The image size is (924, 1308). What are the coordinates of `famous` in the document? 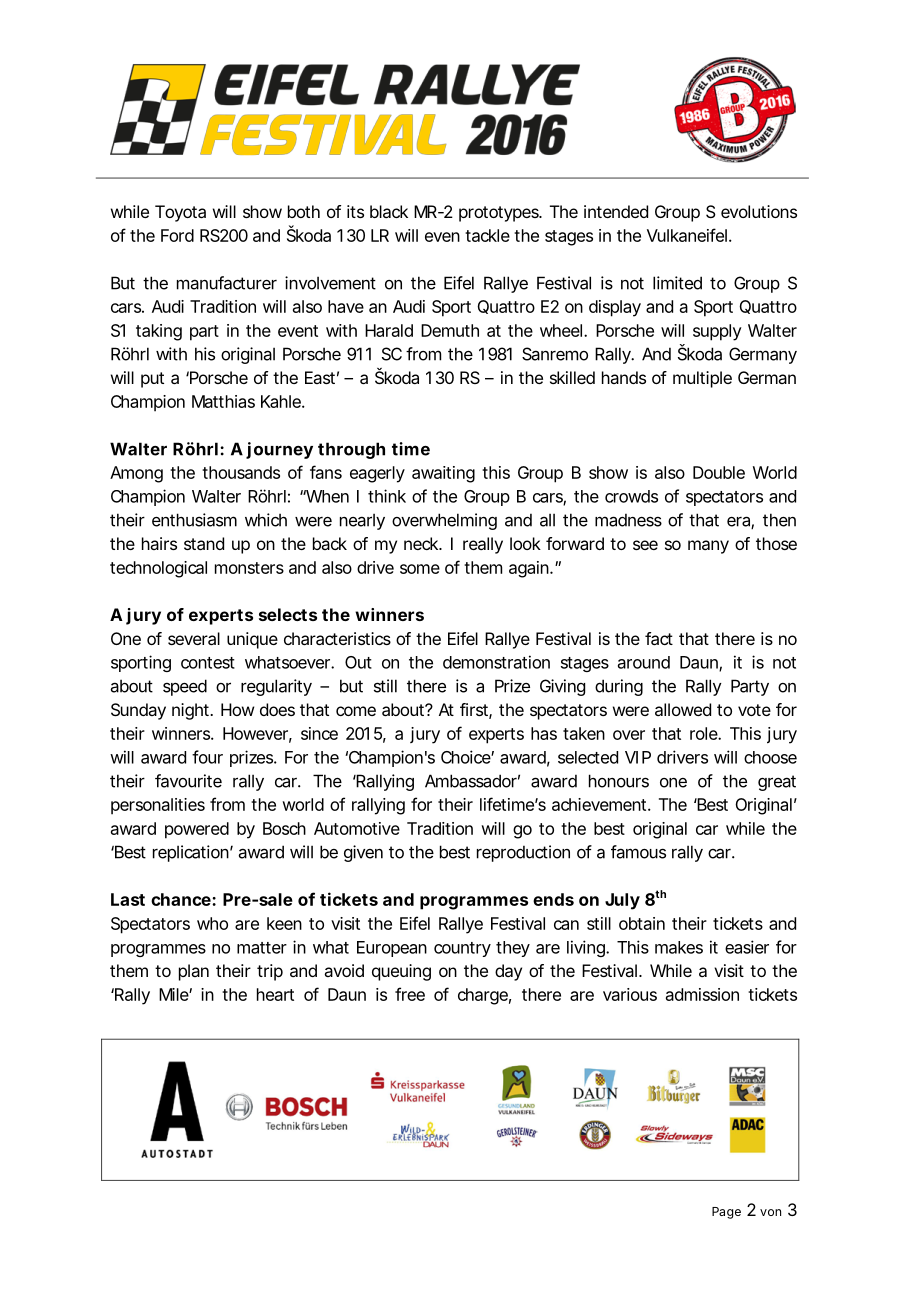 It's located at (638, 852).
